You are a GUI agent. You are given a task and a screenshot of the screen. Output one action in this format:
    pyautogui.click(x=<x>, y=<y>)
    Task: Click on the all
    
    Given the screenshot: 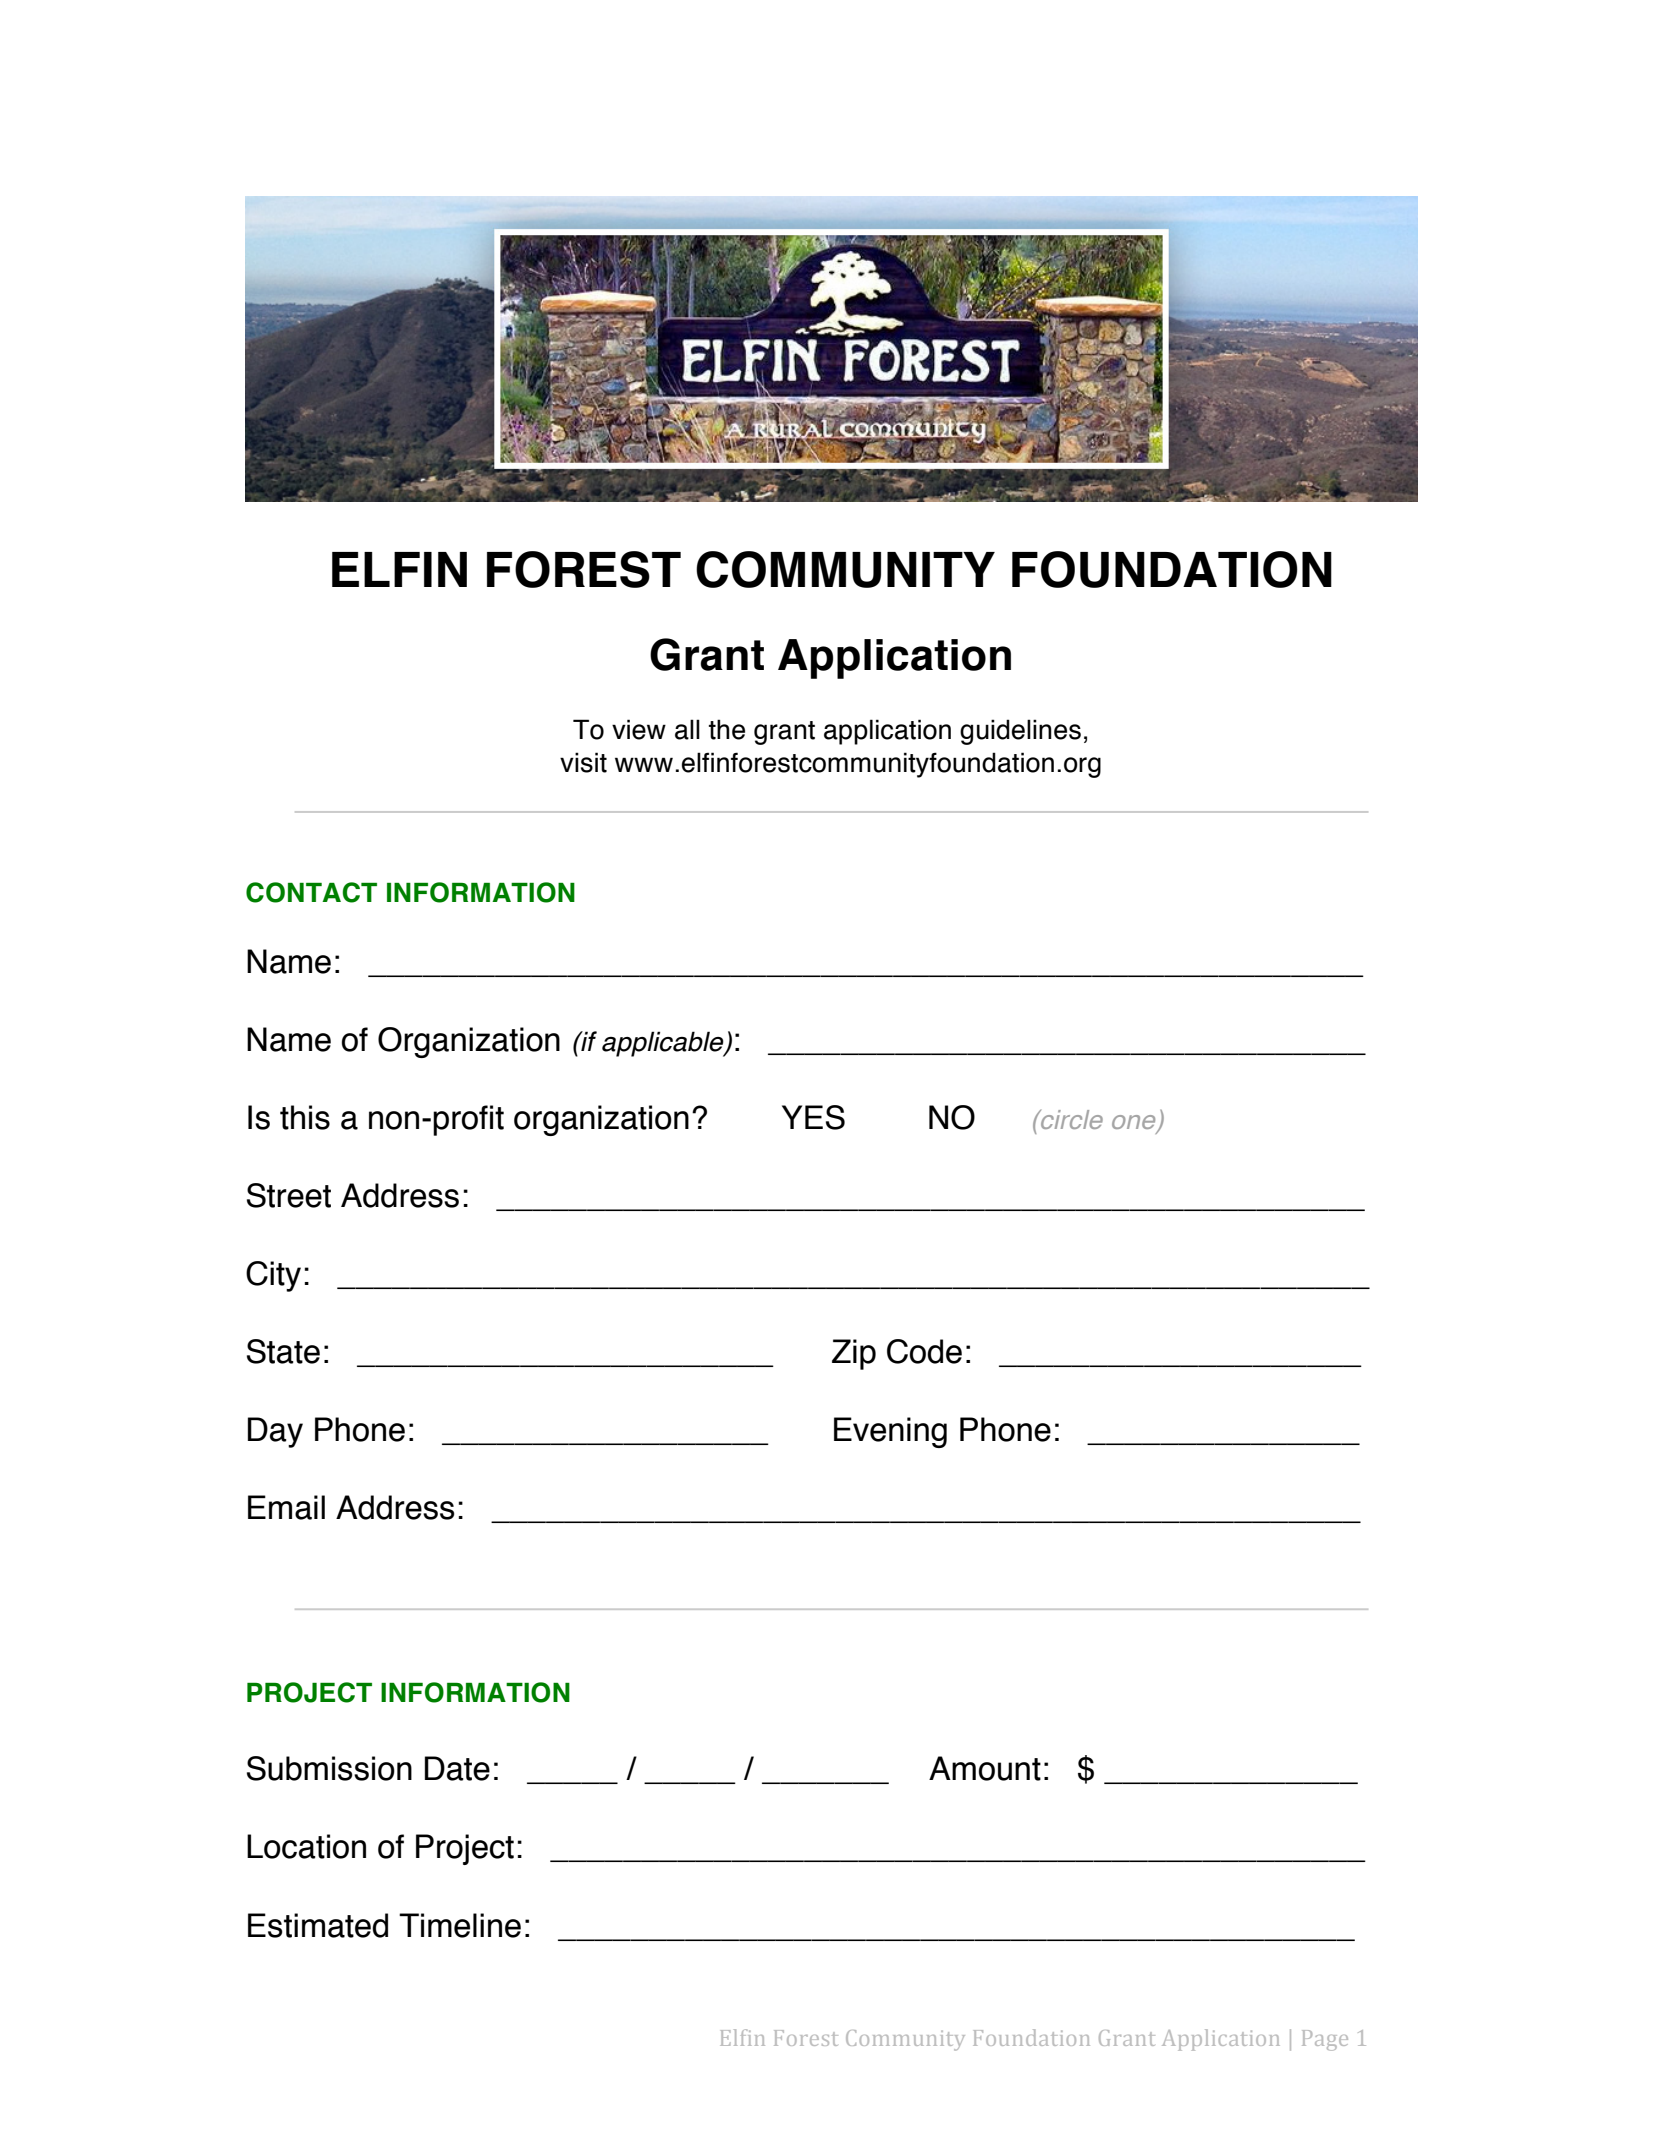 What is the action you would take?
    pyautogui.click(x=687, y=729)
